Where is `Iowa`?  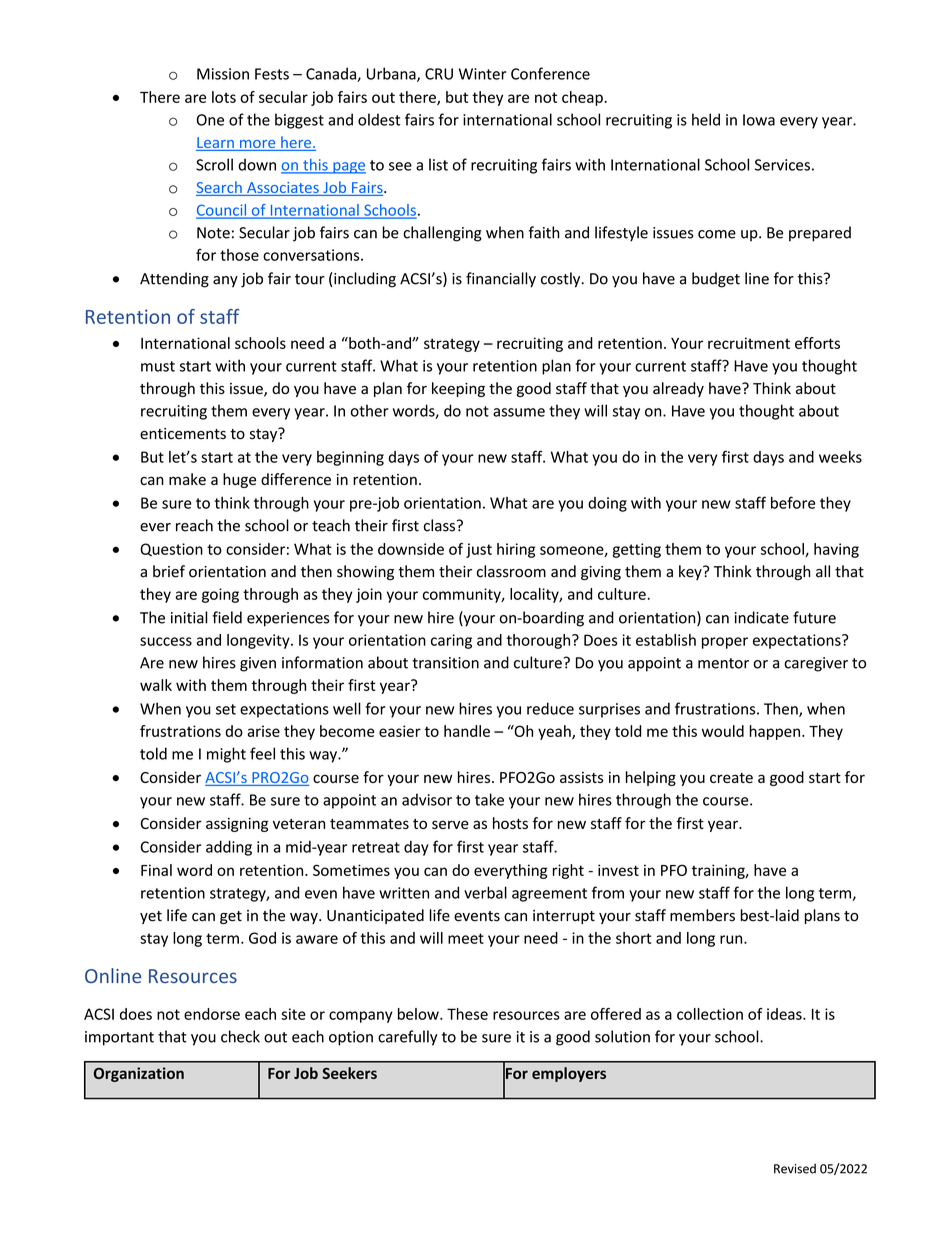
Iowa is located at coordinates (759, 120).
